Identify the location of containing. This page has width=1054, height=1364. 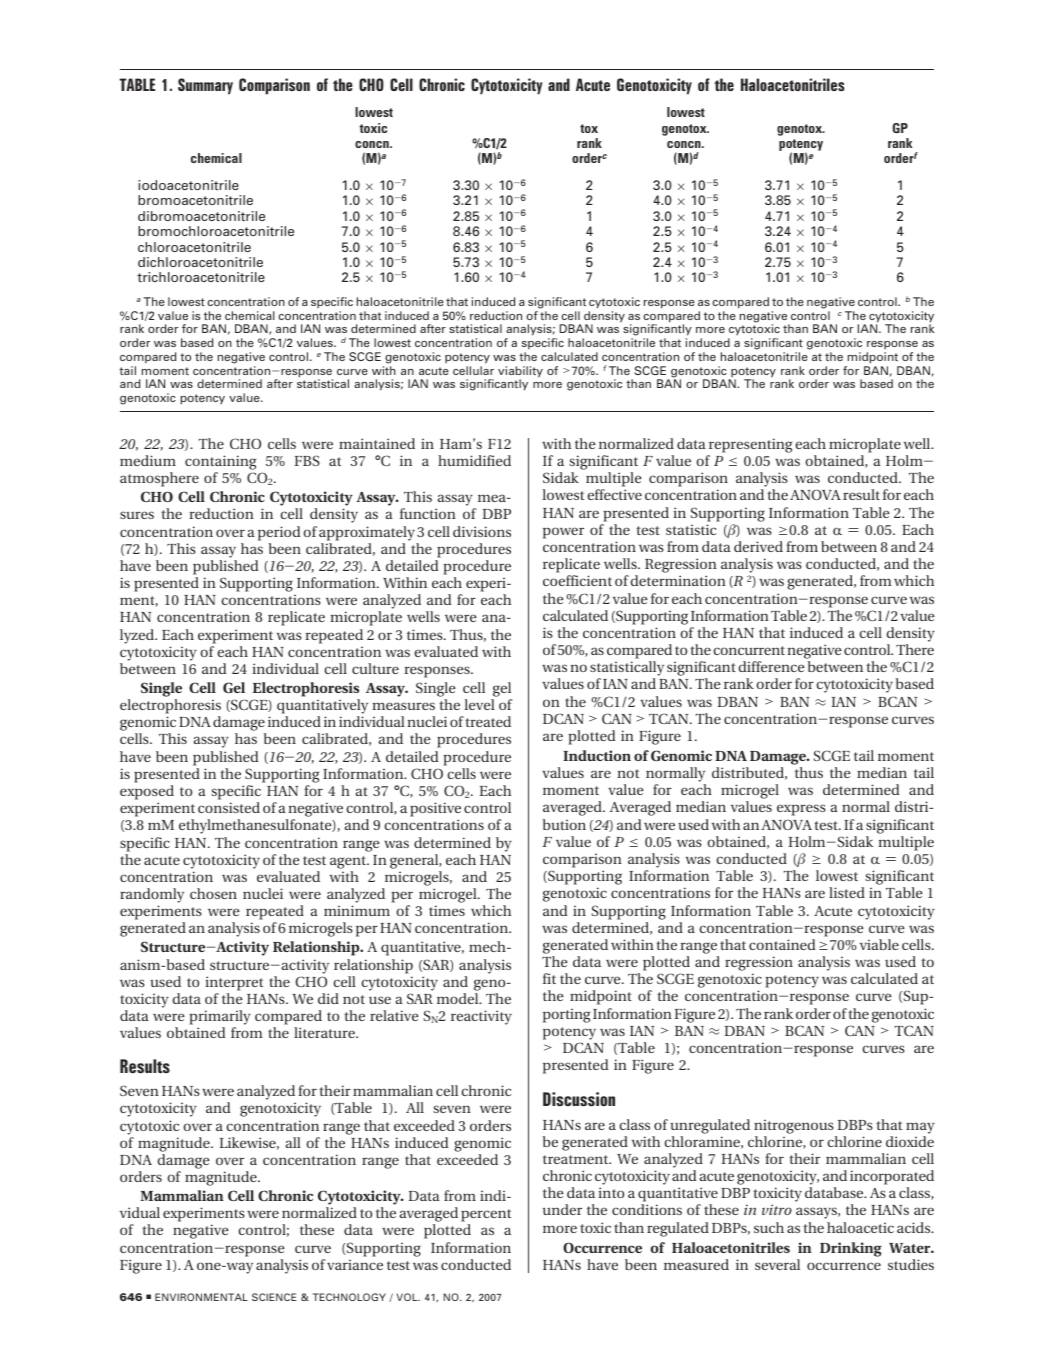
(220, 464).
